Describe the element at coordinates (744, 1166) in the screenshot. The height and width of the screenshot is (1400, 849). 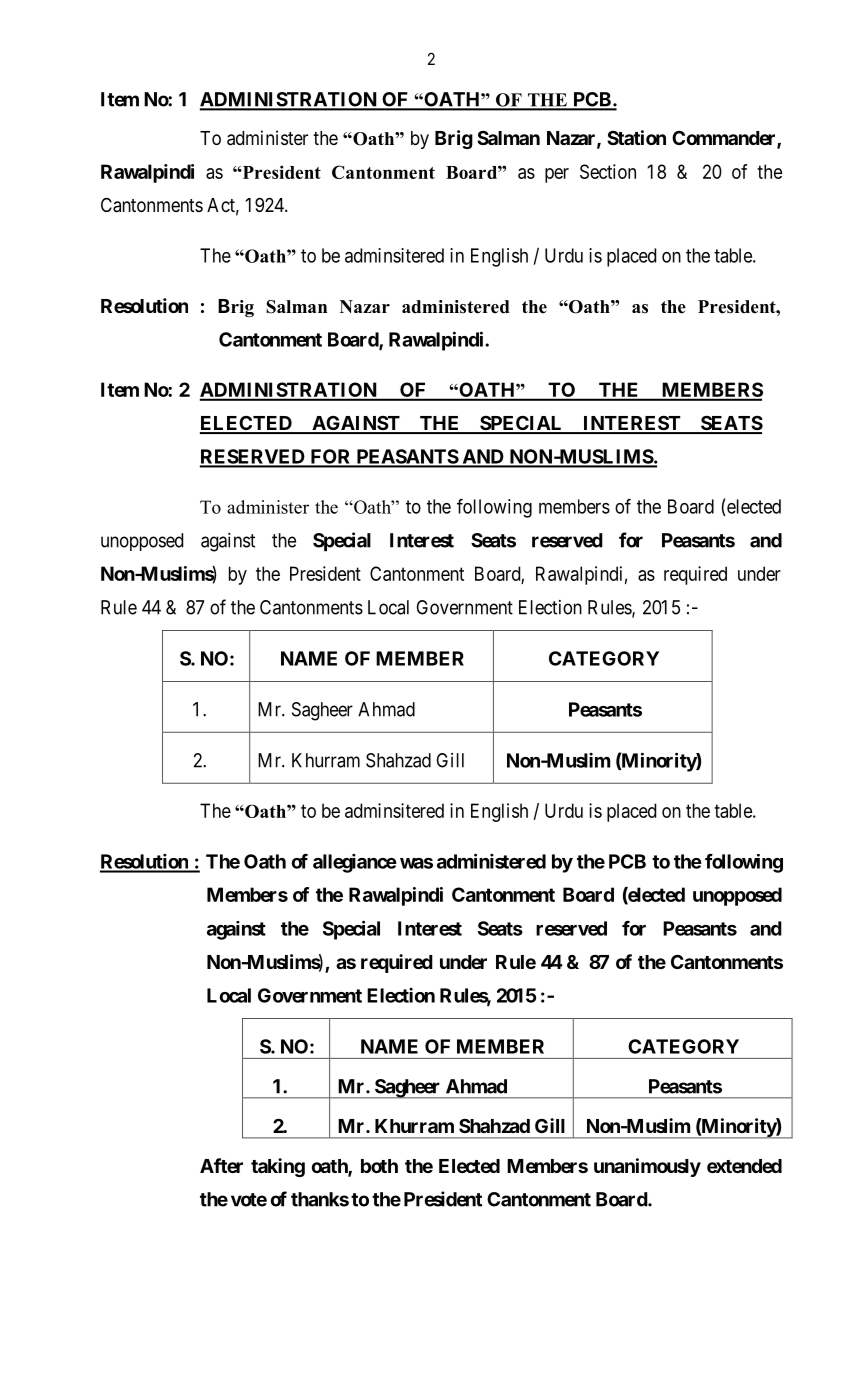
I see `extended` at that location.
